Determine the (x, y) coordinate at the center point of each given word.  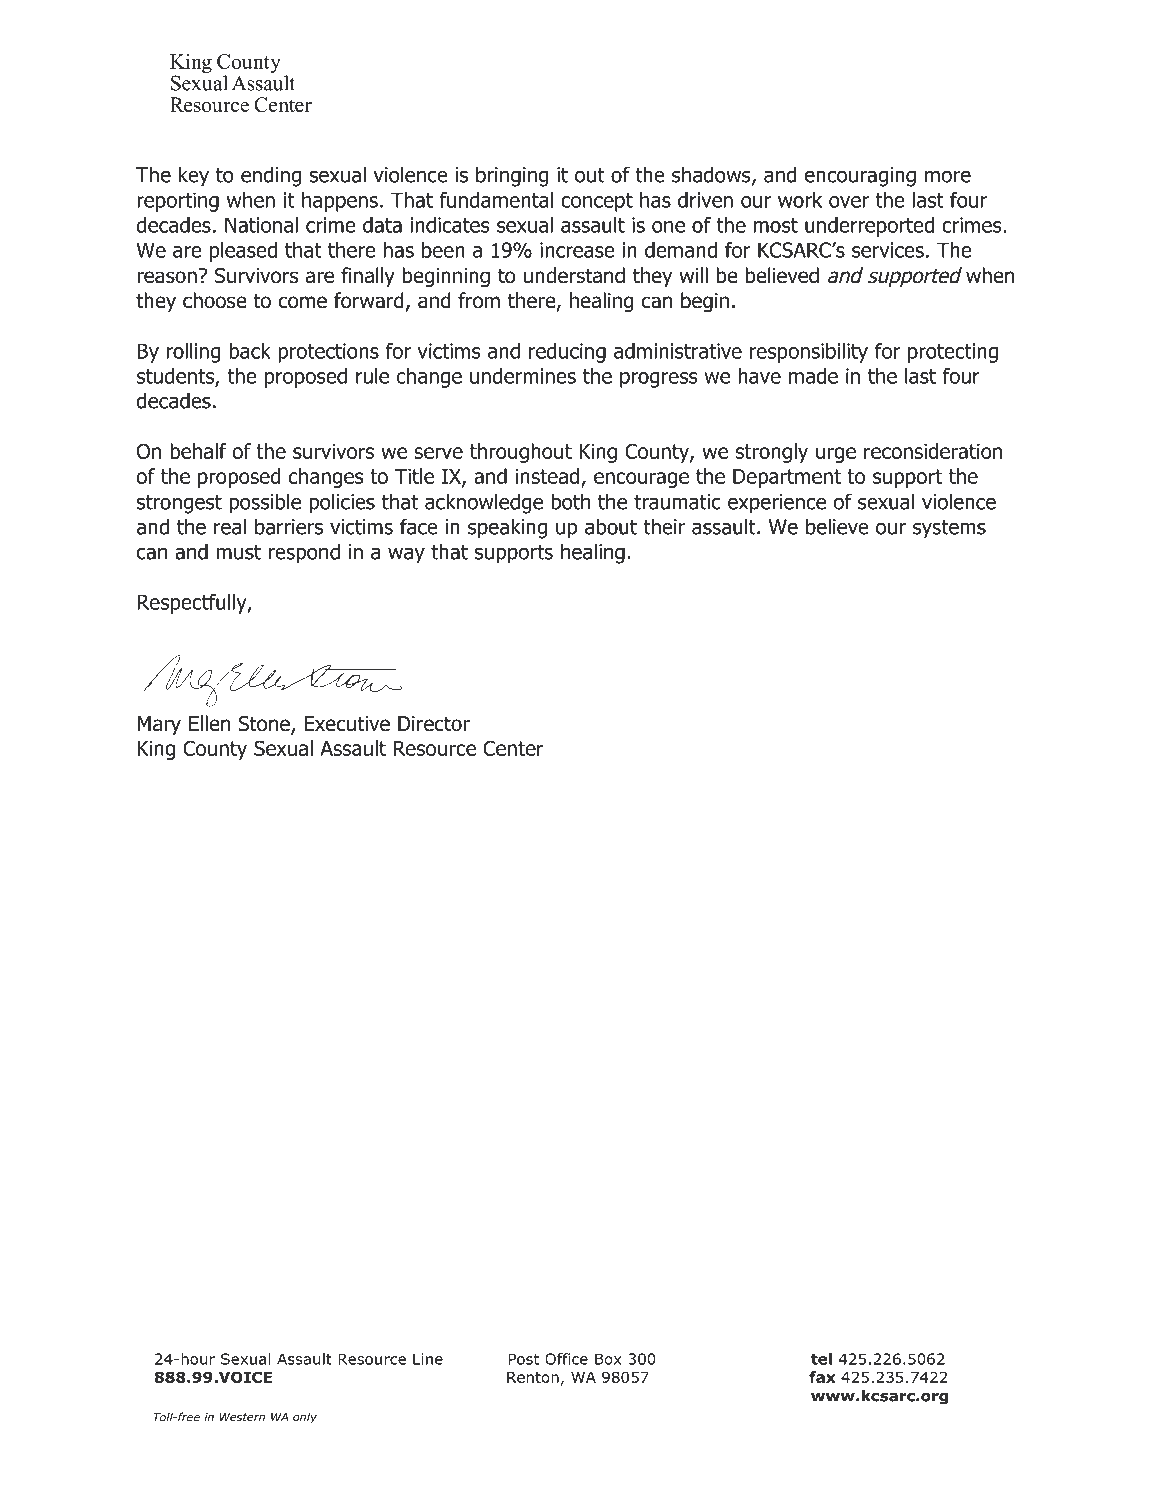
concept (597, 202)
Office (566, 1359)
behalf (198, 451)
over (849, 202)
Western (242, 1417)
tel (821, 1359)
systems (949, 529)
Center (513, 748)
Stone (265, 725)
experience (777, 504)
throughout (521, 453)
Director (434, 724)
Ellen (209, 723)
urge (836, 455)
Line (428, 1359)
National (261, 225)
